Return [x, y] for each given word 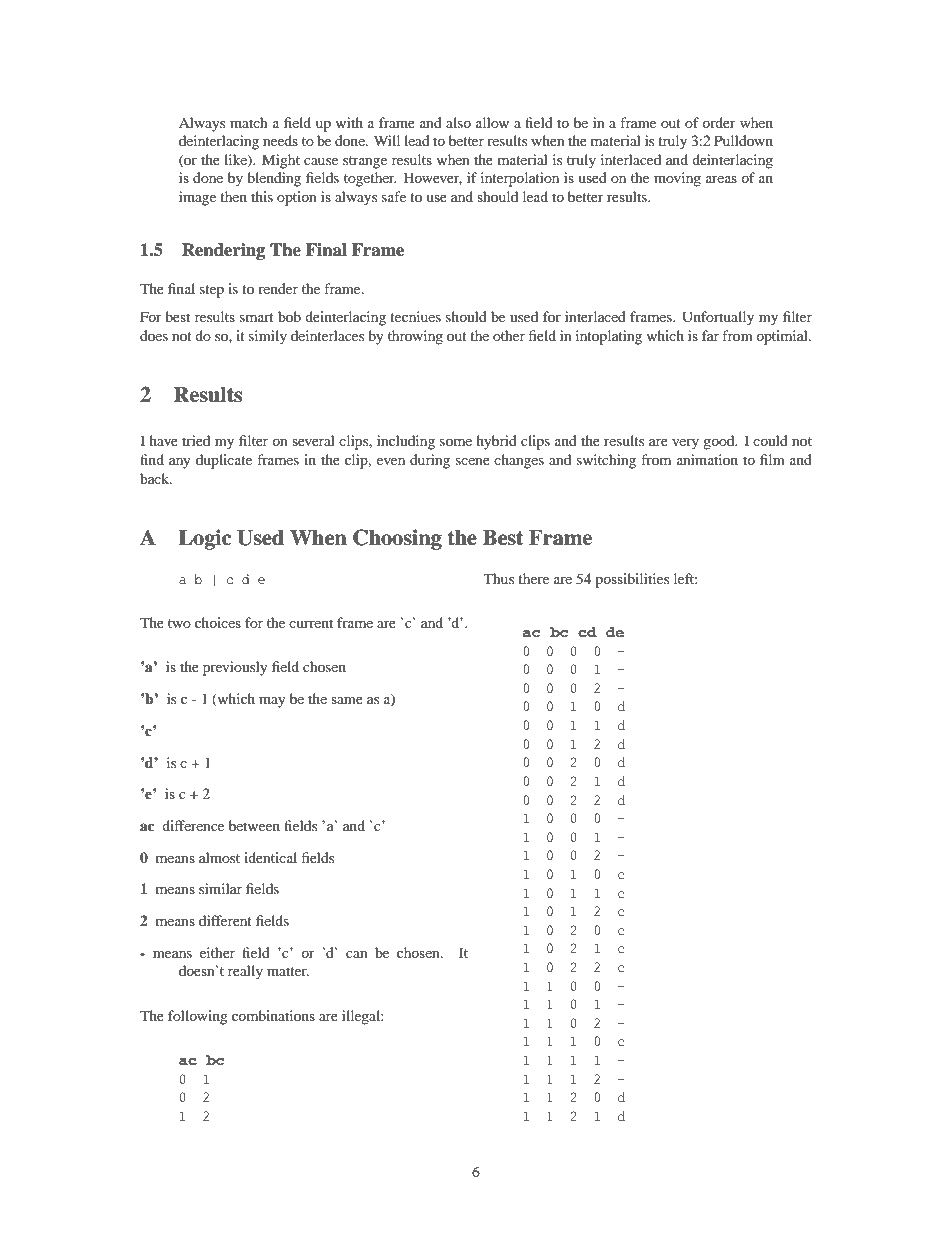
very [685, 444]
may [272, 702]
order [719, 122]
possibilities [632, 580]
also [458, 122]
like [236, 160]
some [456, 442]
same [347, 700]
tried [196, 440]
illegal [362, 1017]
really [245, 972]
